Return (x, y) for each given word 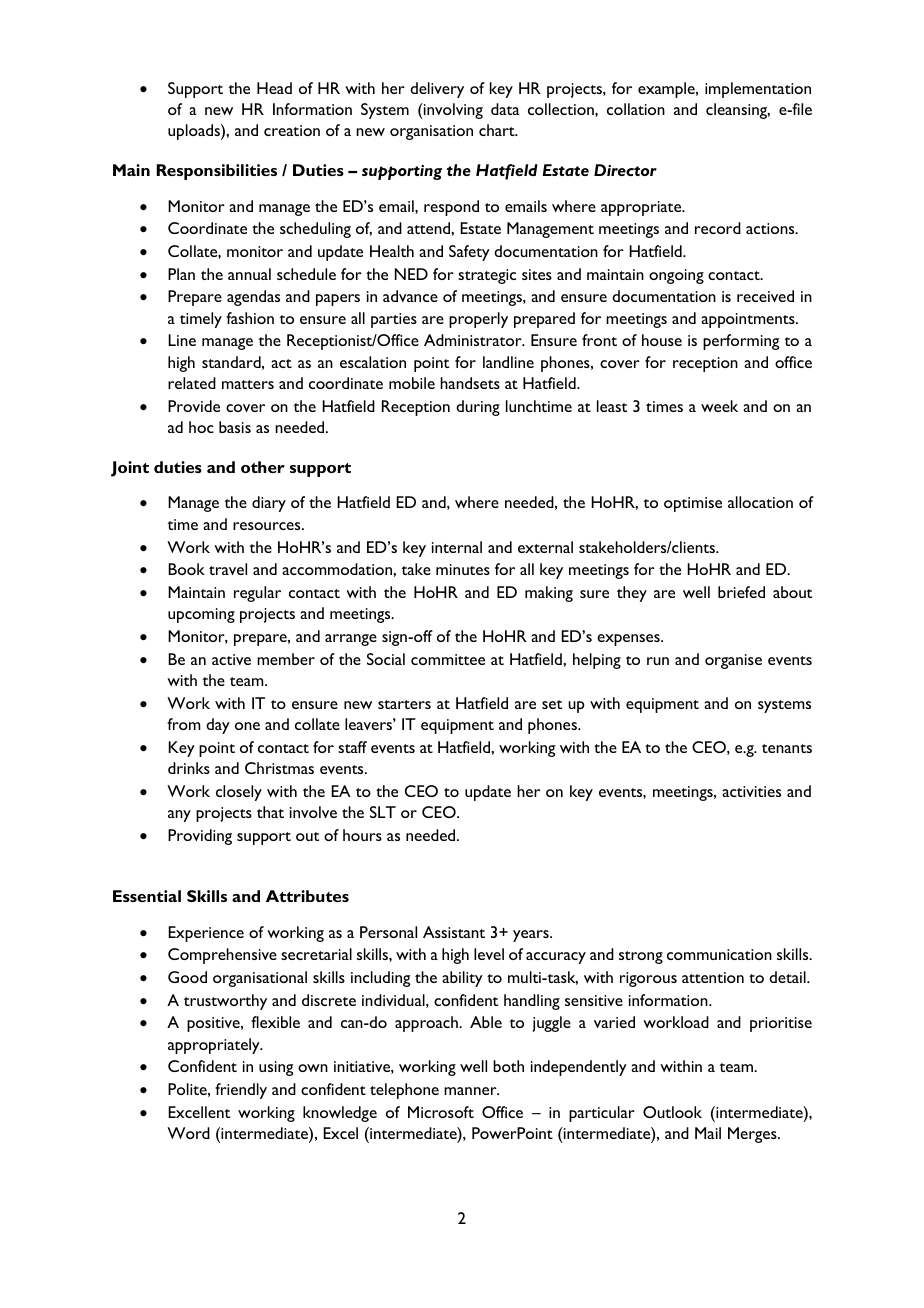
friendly (241, 1091)
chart (498, 130)
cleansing (738, 111)
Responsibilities (217, 172)
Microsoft (441, 1112)
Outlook (672, 1112)
